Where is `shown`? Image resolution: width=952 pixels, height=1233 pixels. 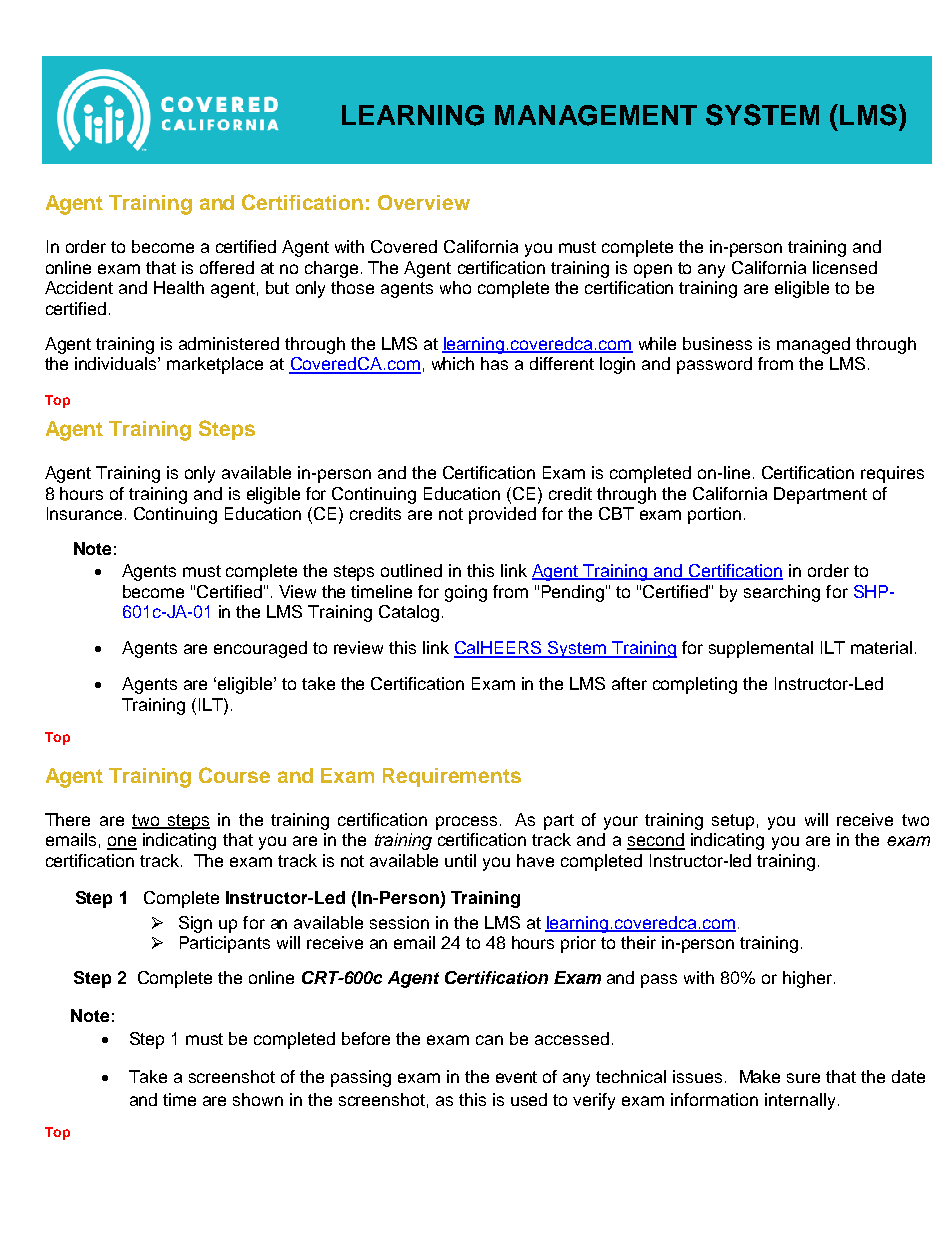
shown is located at coordinates (258, 1099).
